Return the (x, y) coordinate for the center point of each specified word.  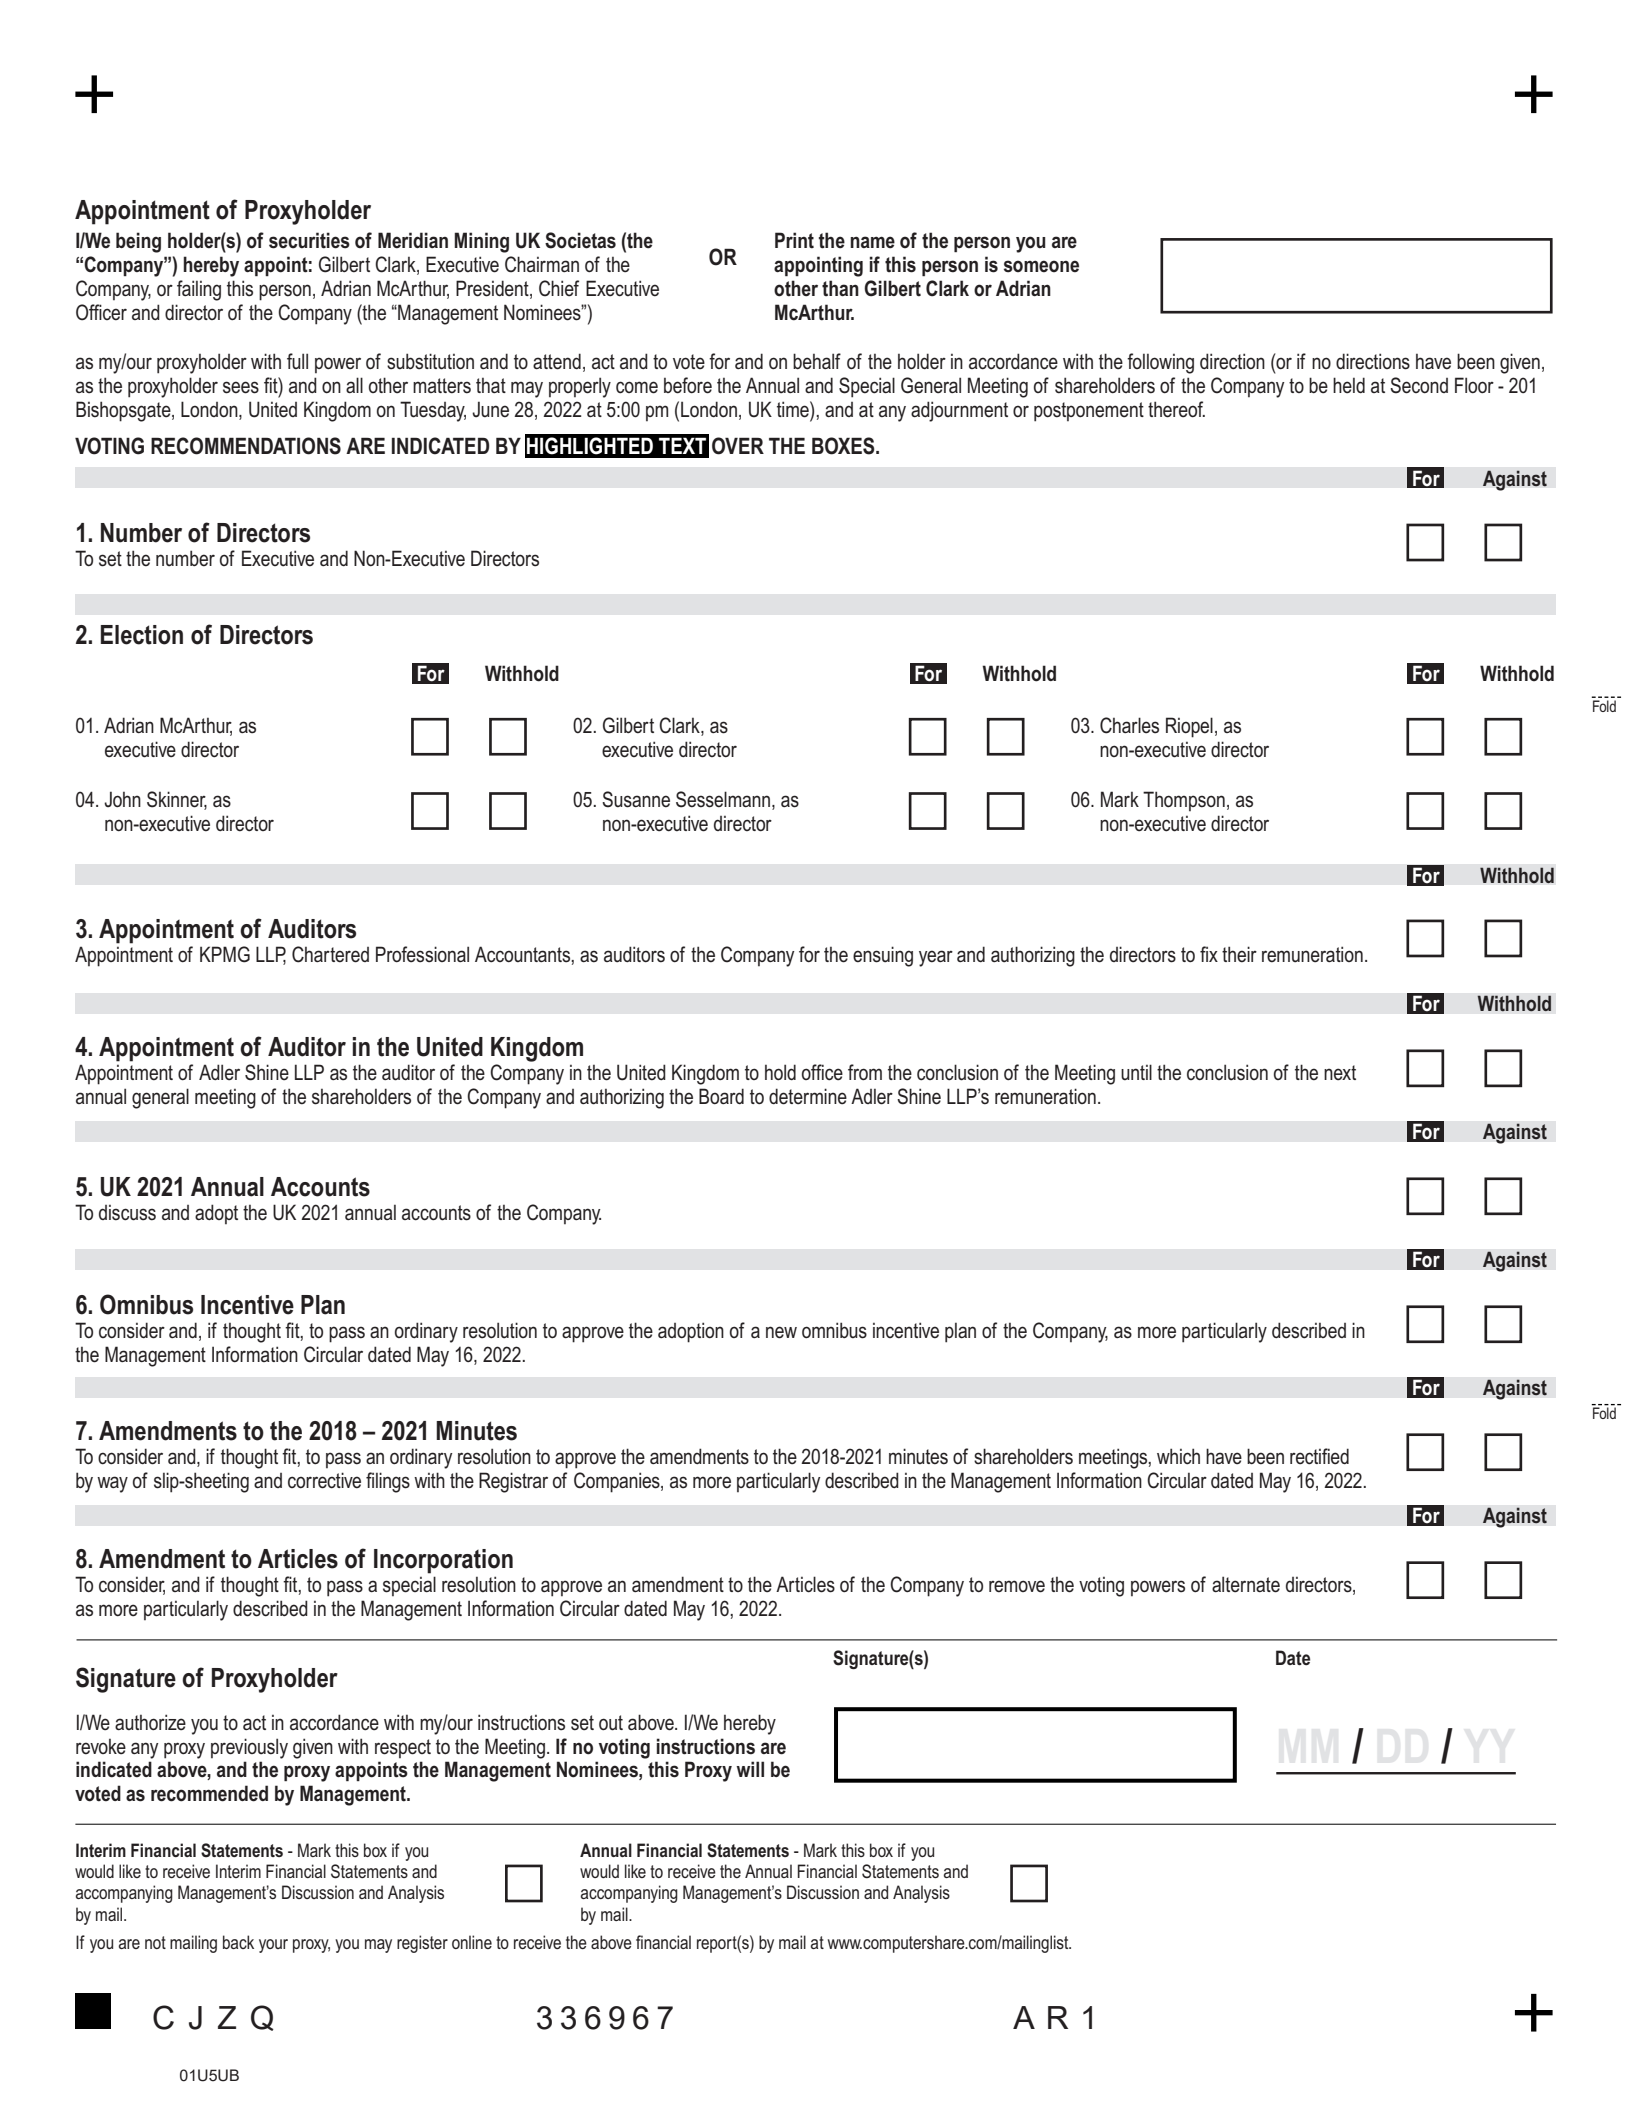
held (1349, 385)
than (840, 288)
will (750, 1769)
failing (199, 290)
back (238, 1942)
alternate (1246, 1584)
